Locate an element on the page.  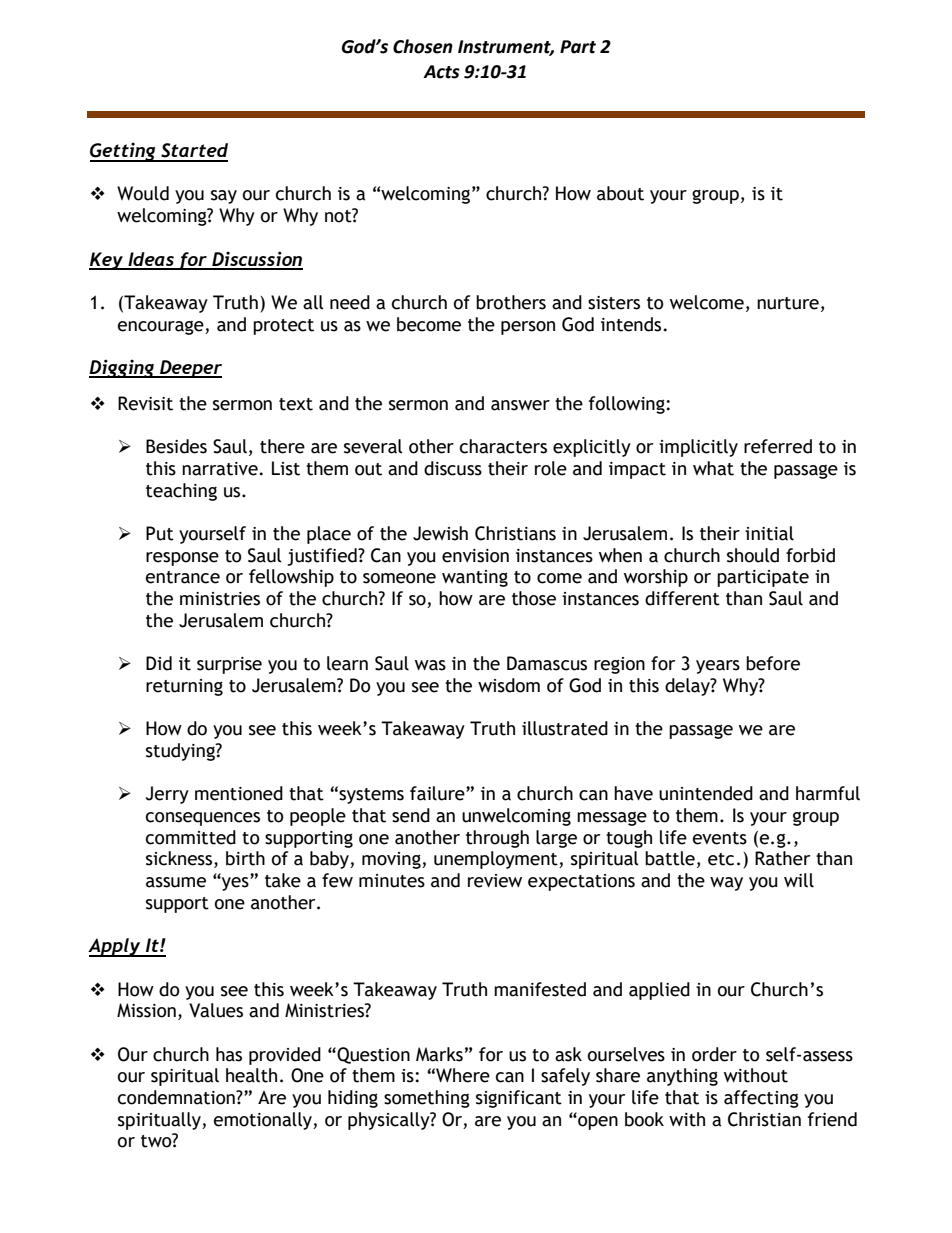
condemnation is located at coordinates (177, 1097).
